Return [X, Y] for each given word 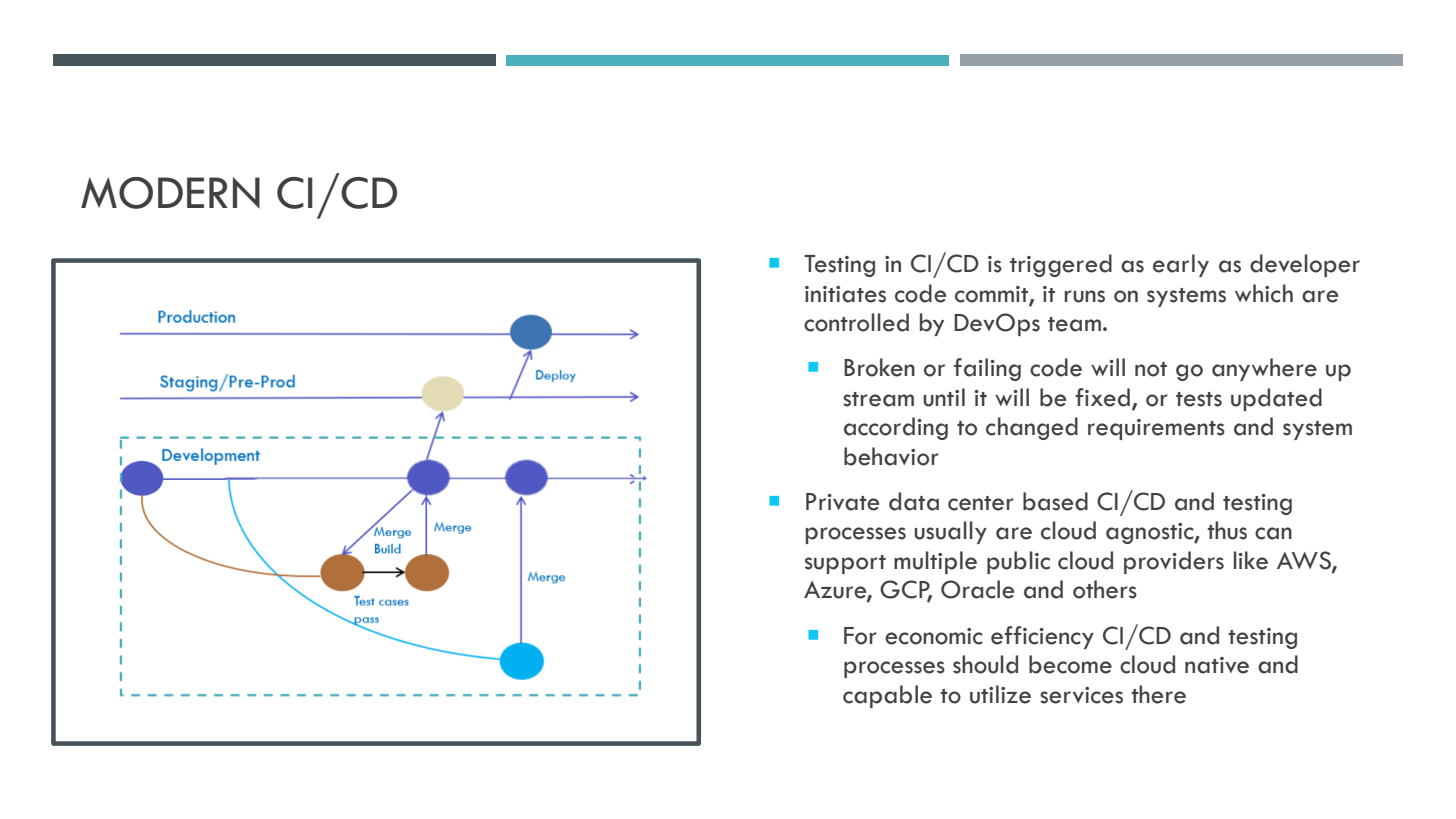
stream [878, 399]
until [944, 397]
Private [842, 502]
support [845, 564]
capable [887, 696]
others [1105, 589]
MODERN [170, 193]
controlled [856, 322]
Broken [879, 367]
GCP [906, 590]
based [1055, 501]
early [1181, 265]
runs [1085, 296]
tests [1199, 399]
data [914, 501]
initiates [845, 294]
